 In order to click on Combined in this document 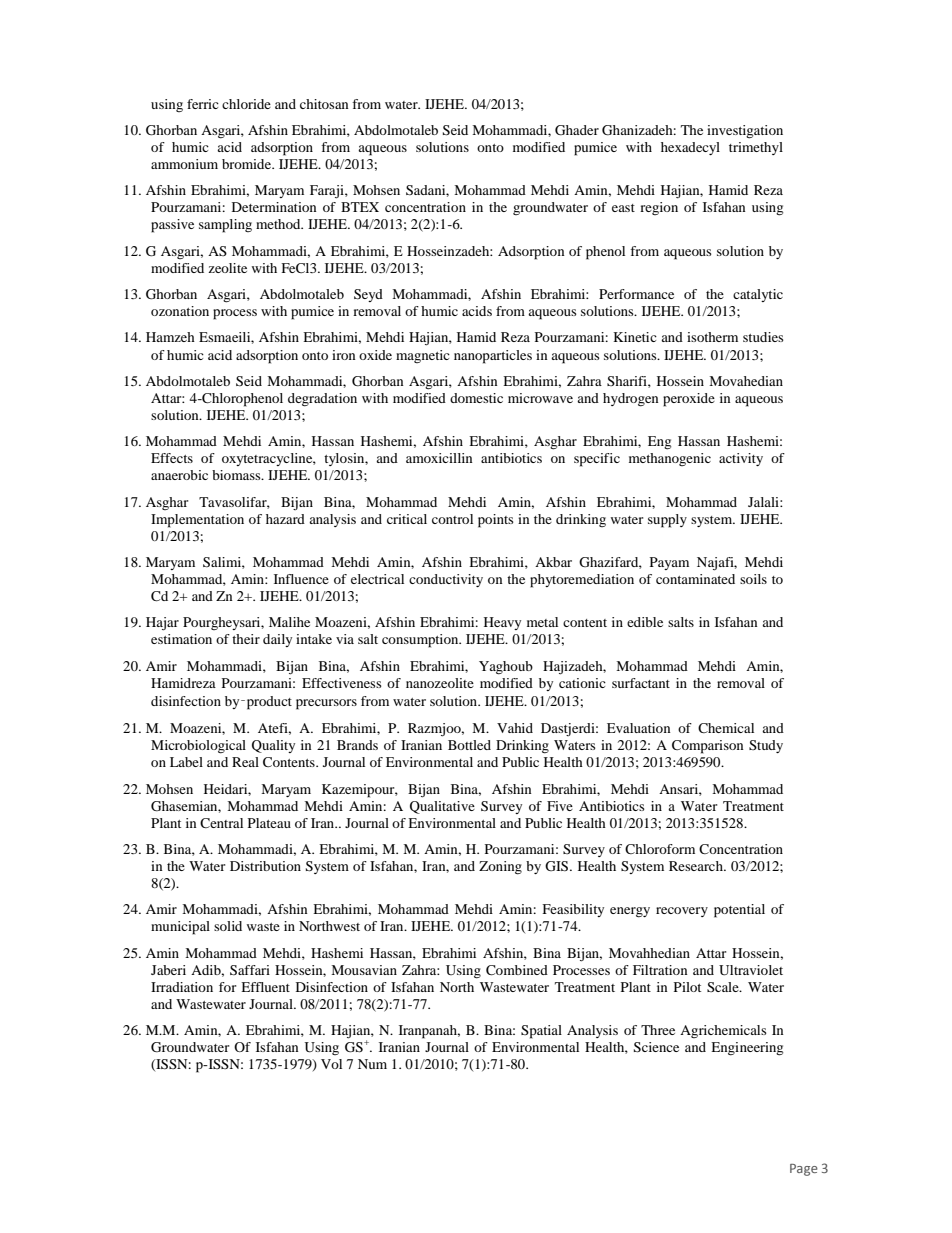, I will do `click(517, 970)`.
